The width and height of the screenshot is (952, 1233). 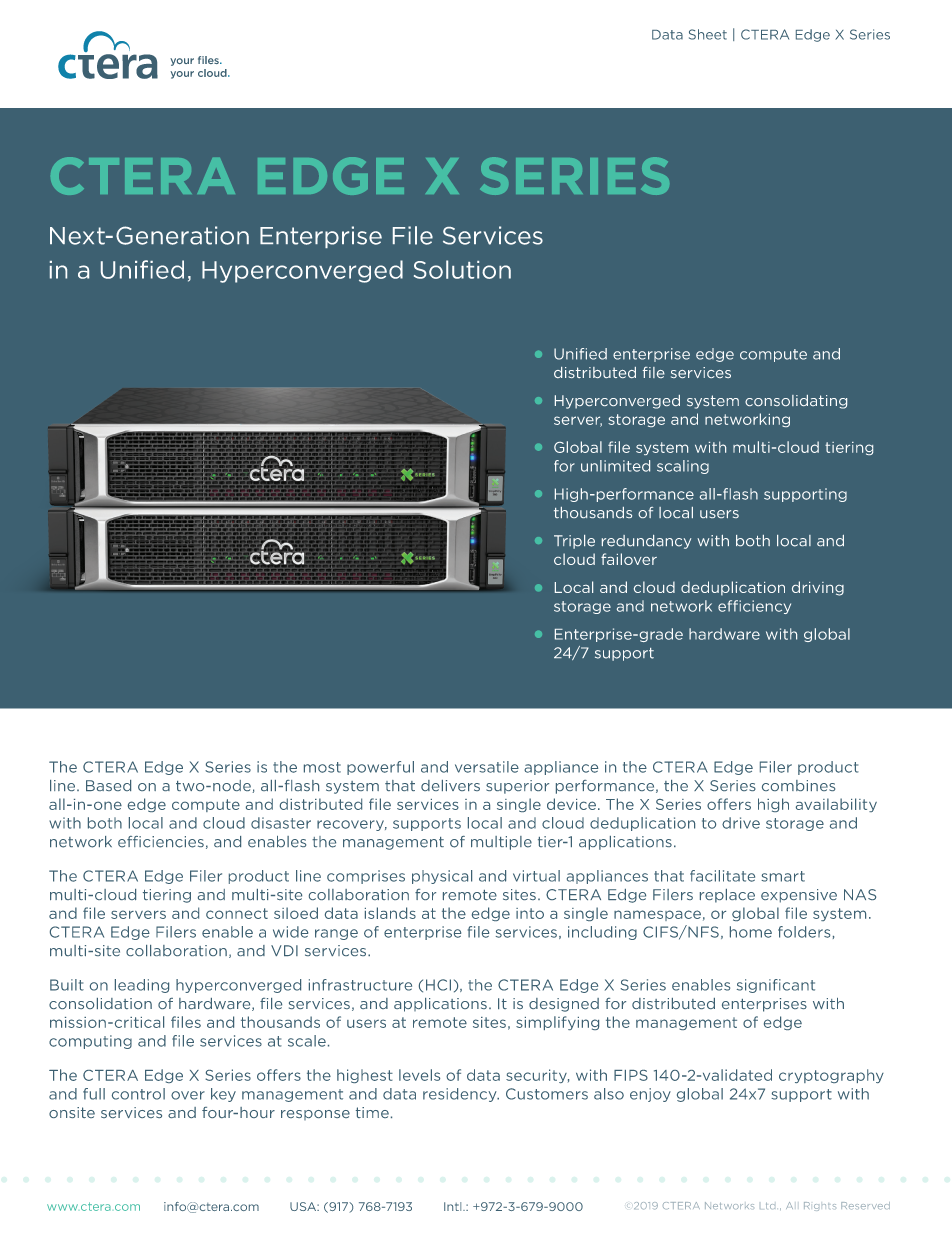 I want to click on Intl, so click(x=454, y=1206).
